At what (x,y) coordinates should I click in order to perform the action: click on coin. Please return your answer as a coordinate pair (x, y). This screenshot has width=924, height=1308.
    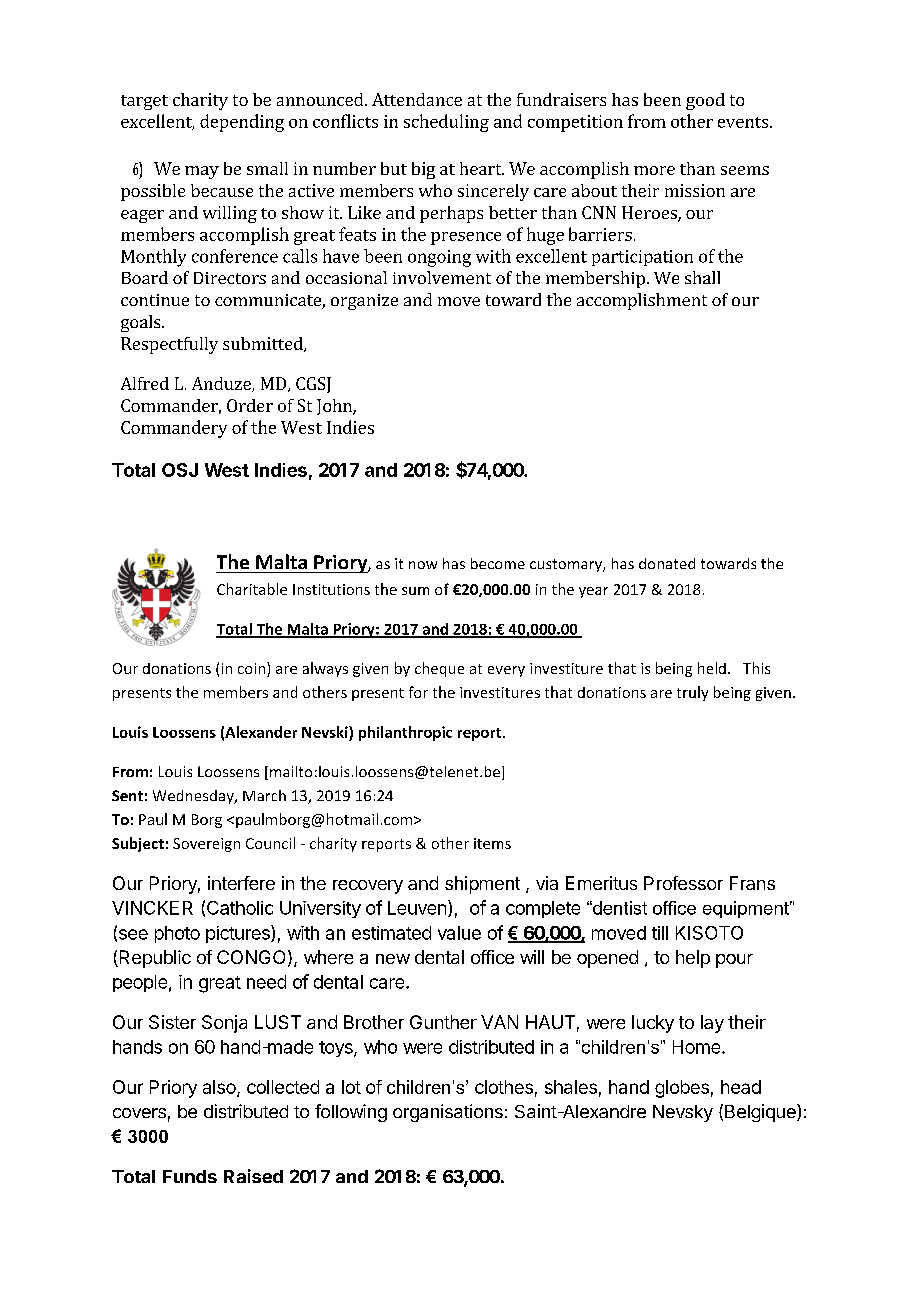
    Looking at the image, I should click on (253, 669).
